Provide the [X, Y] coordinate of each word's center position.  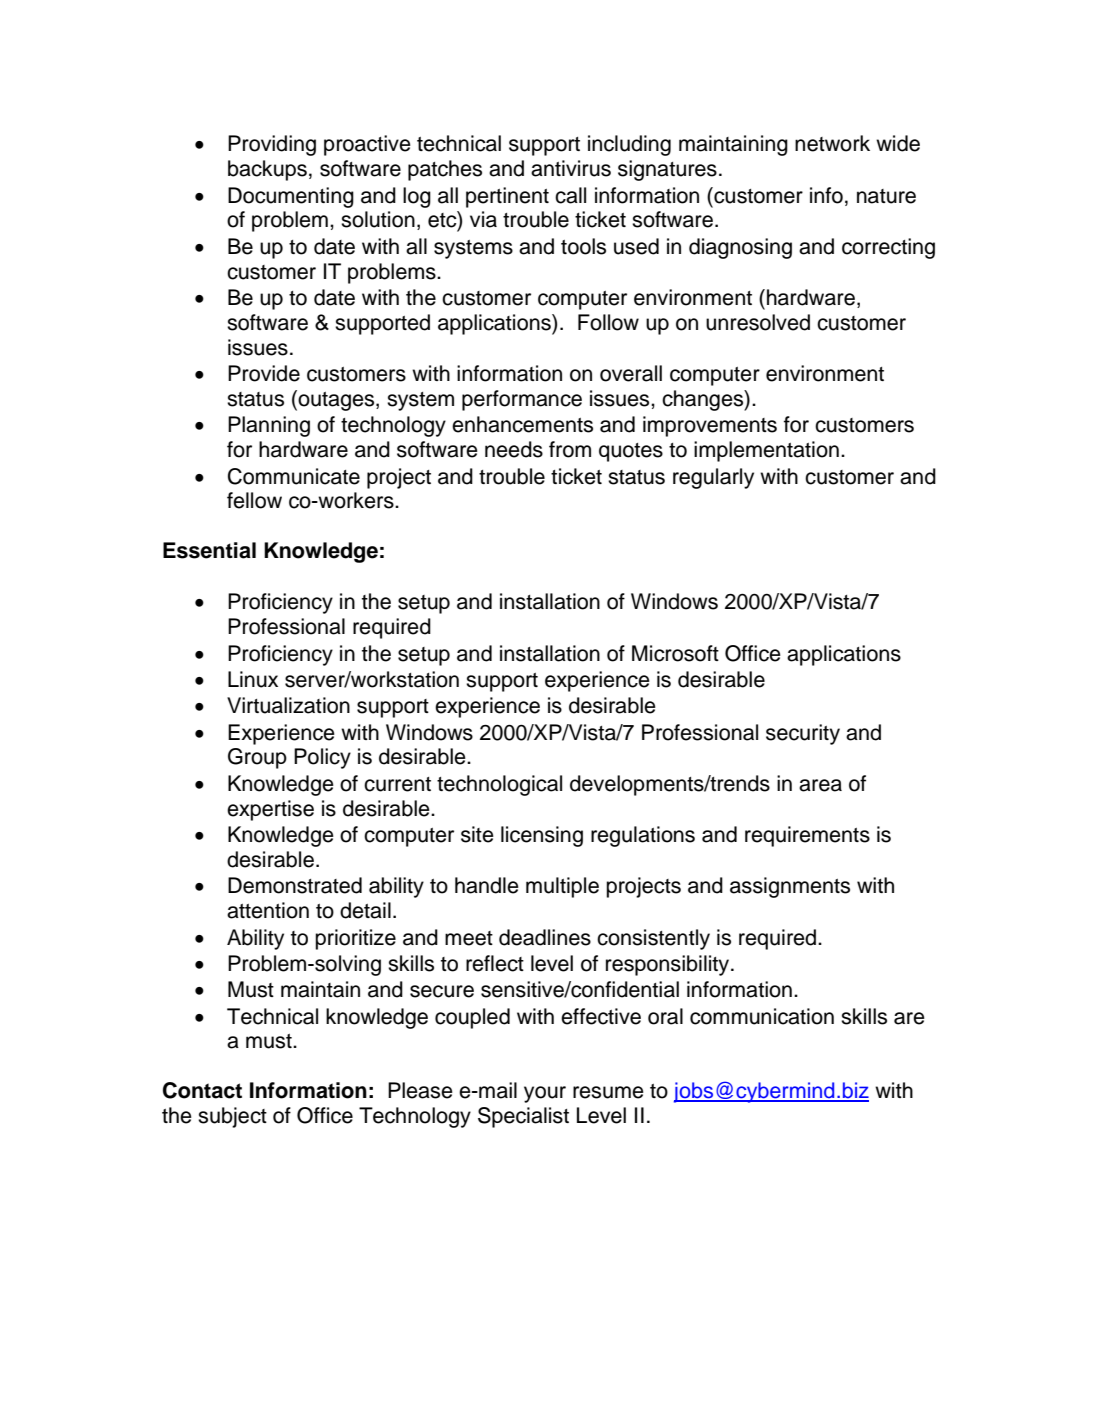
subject [232, 1117]
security [803, 734]
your [545, 1094]
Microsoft [675, 653]
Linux [253, 679]
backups [267, 170]
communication [762, 1016]
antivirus [571, 168]
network [832, 143]
